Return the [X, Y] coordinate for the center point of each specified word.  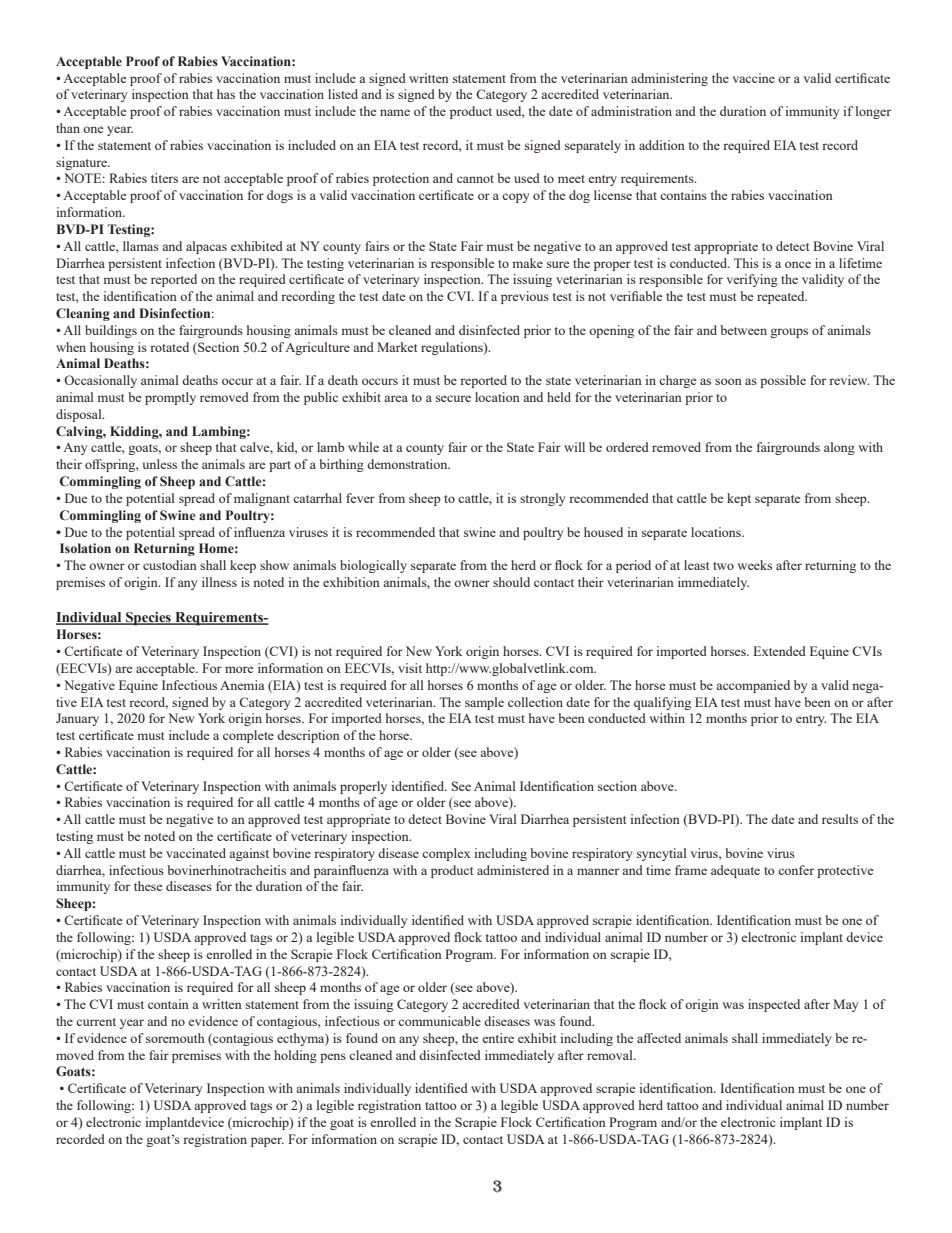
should [511, 582]
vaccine [754, 78]
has [226, 94]
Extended [779, 651]
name [395, 112]
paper [267, 1142]
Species [148, 619]
